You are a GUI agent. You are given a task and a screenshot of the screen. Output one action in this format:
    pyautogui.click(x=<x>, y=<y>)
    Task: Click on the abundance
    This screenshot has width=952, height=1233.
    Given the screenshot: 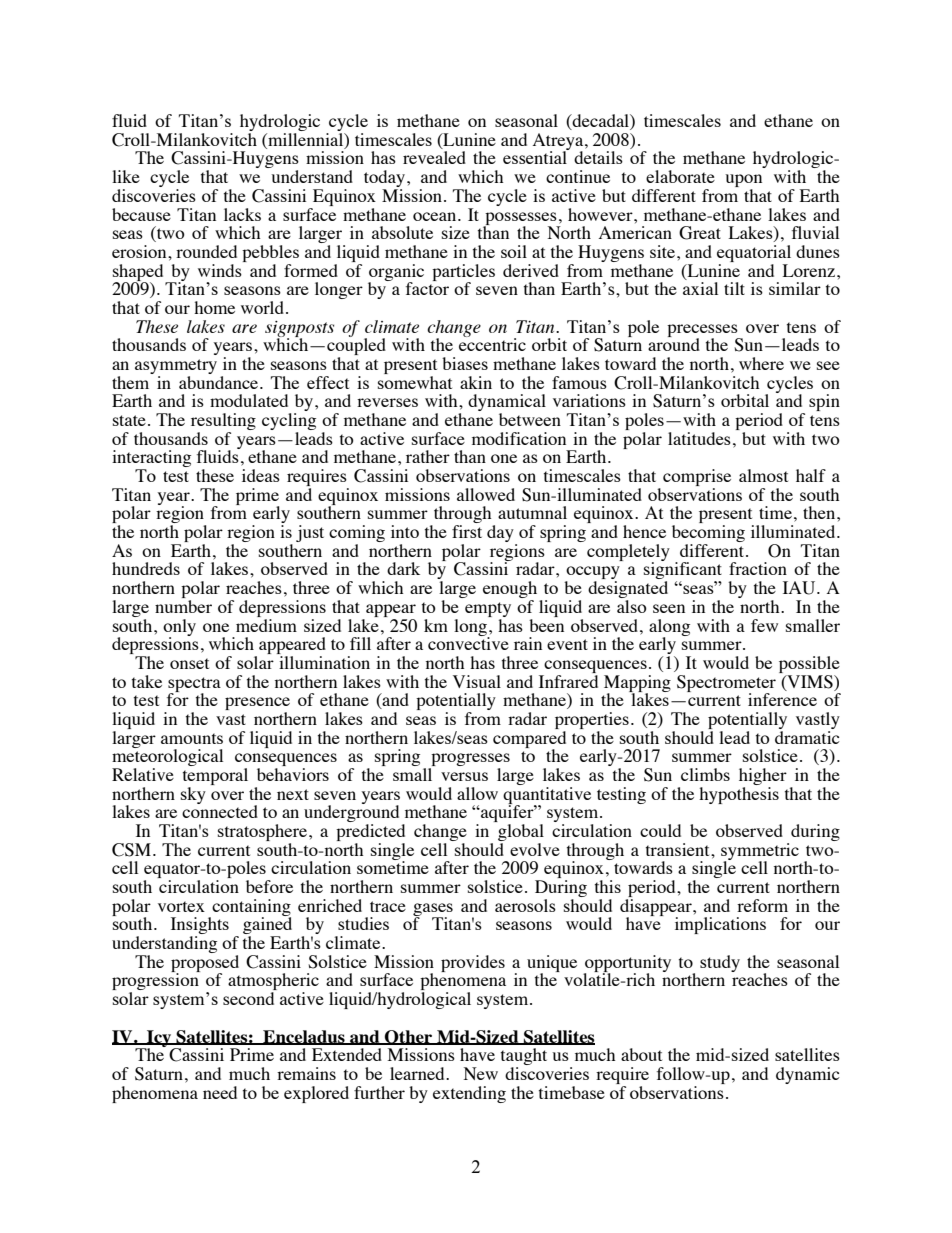 What is the action you would take?
    pyautogui.click(x=220, y=381)
